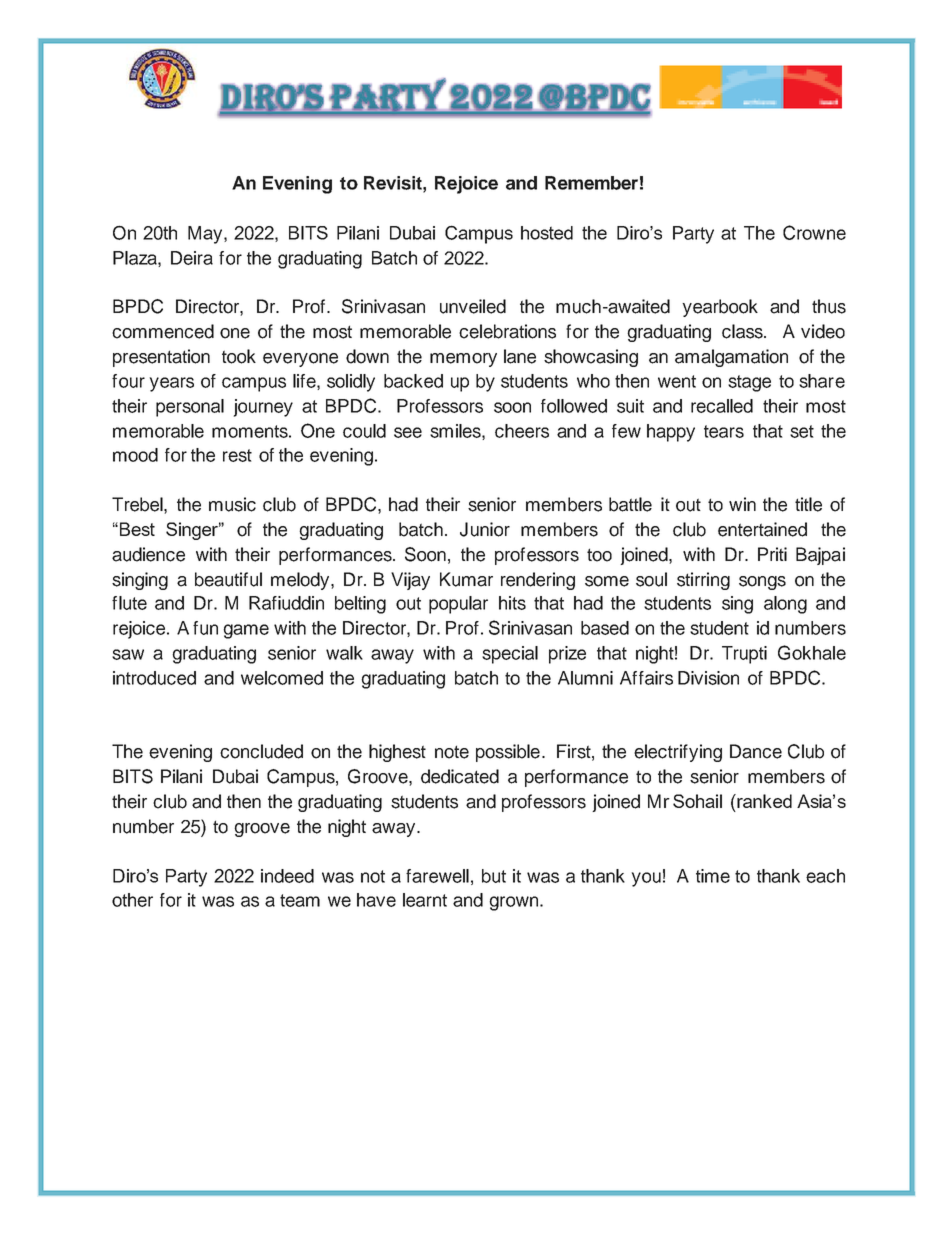 Image resolution: width=952 pixels, height=1233 pixels. Describe the element at coordinates (547, 233) in the page. I see `hosted` at that location.
